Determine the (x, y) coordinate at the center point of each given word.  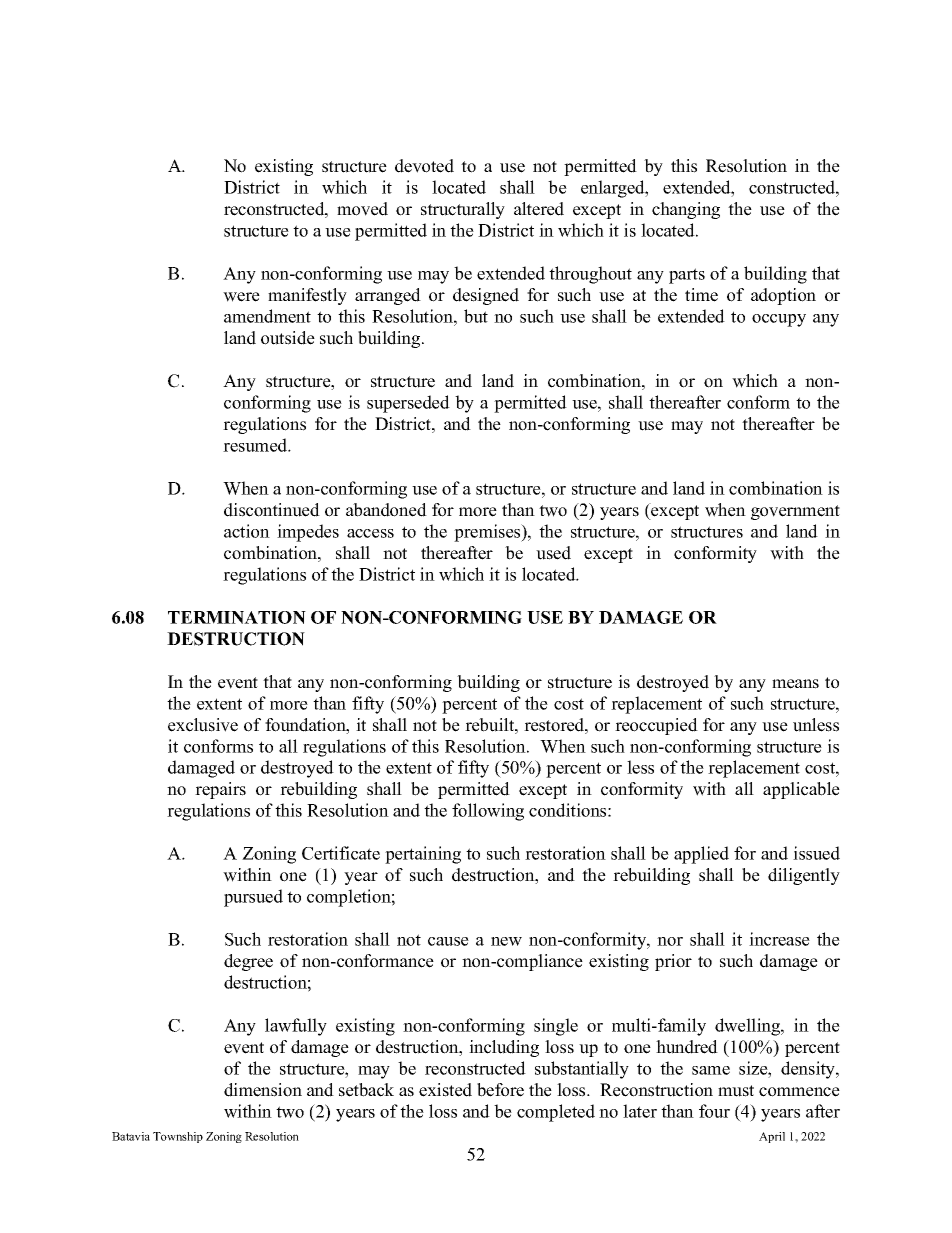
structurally (463, 210)
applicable (801, 790)
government (795, 512)
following (488, 812)
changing (686, 210)
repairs (220, 790)
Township (178, 1137)
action (247, 531)
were (241, 297)
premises (488, 533)
